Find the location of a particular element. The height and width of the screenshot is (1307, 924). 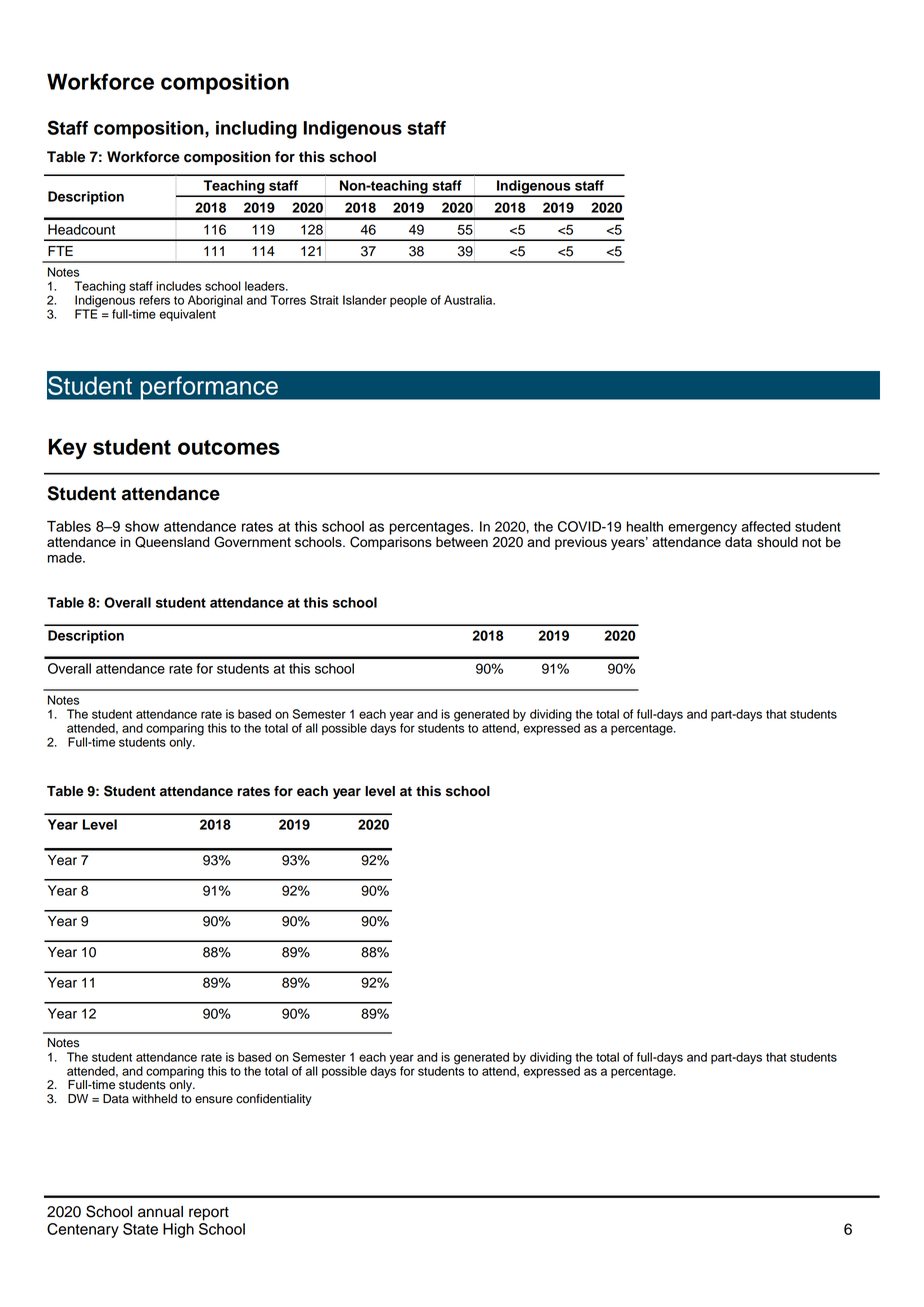

should is located at coordinates (777, 542).
